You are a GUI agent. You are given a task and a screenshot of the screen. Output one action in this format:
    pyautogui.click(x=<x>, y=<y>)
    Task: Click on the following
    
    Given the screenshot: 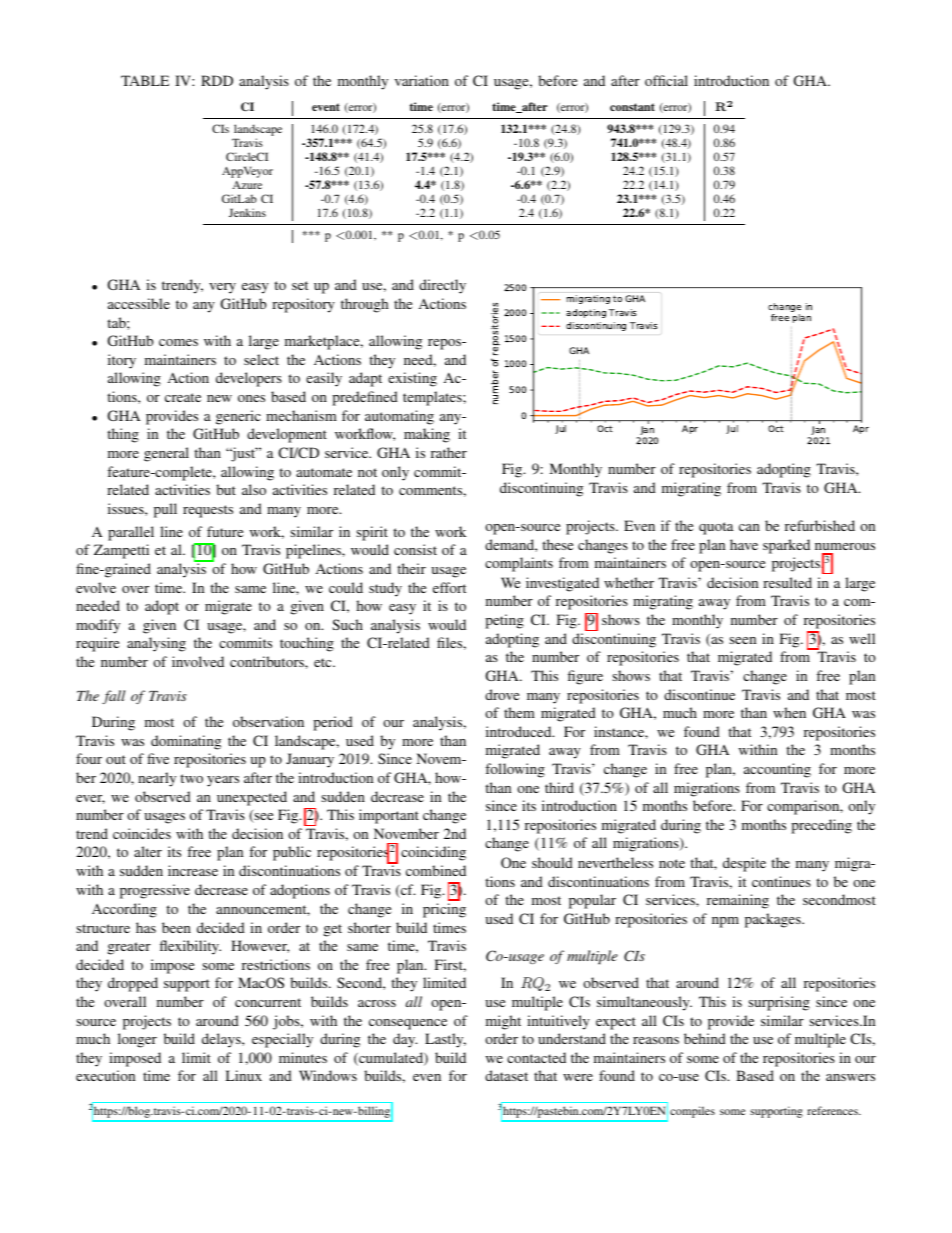 What is the action you would take?
    pyautogui.click(x=515, y=770)
